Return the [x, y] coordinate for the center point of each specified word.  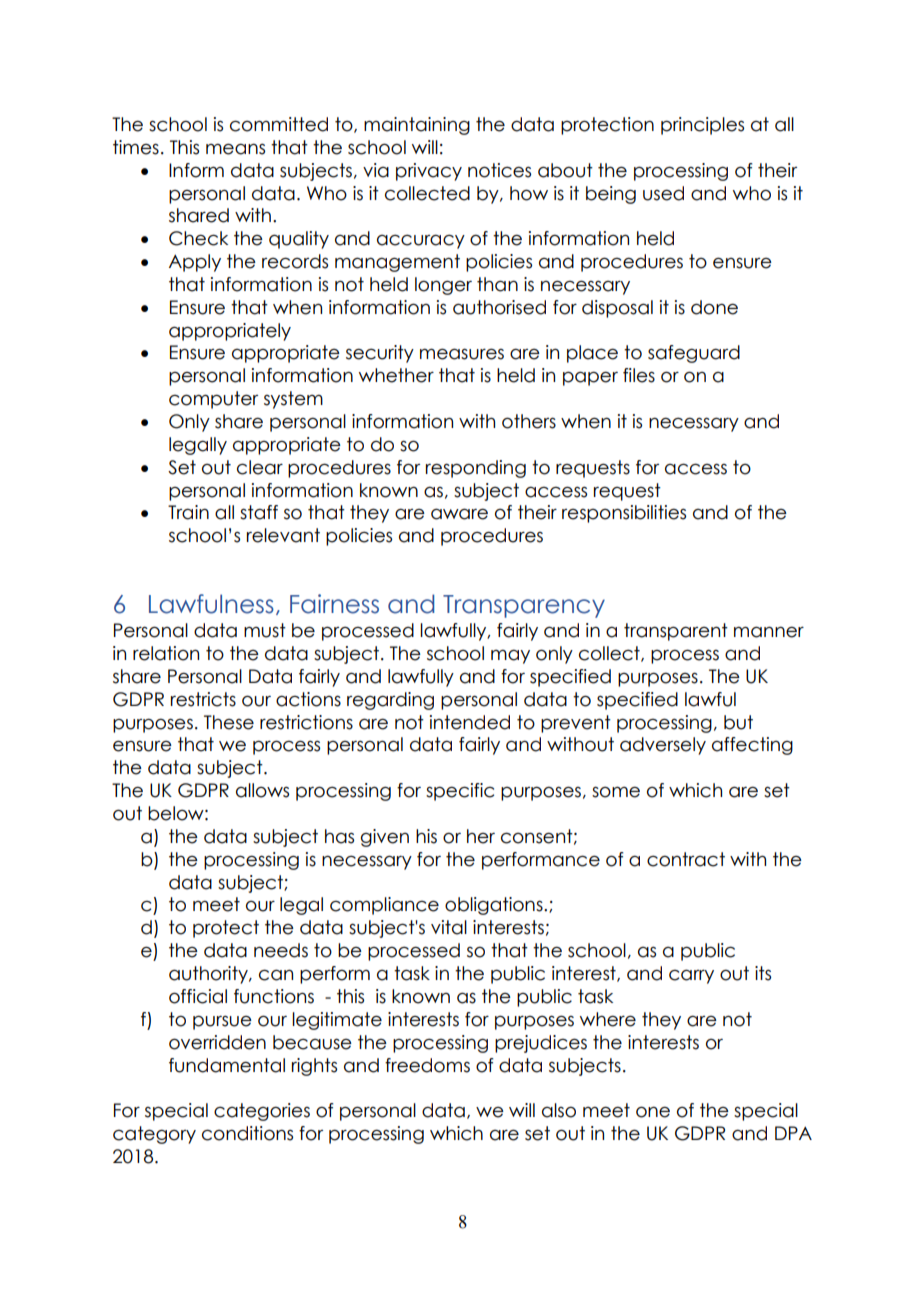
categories [262, 1112]
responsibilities [624, 514]
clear [260, 467]
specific [460, 792]
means [235, 149]
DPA [793, 1133]
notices [499, 170]
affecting [752, 746]
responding [476, 469]
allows [262, 790]
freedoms [427, 1065]
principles [702, 126]
